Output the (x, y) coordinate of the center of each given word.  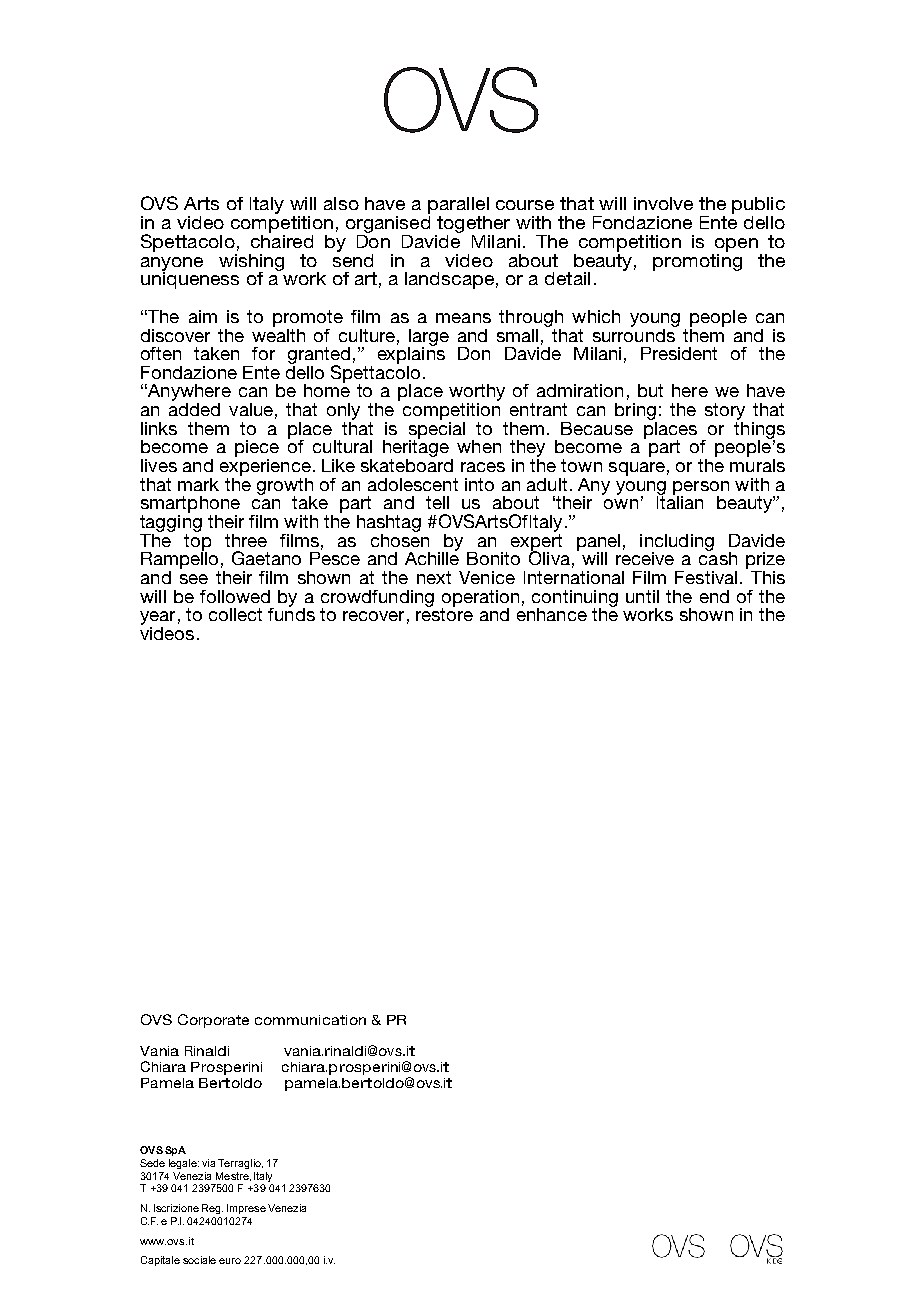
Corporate (213, 1021)
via (208, 1163)
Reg (212, 1209)
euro (230, 1261)
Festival (706, 577)
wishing (251, 263)
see (194, 579)
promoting (697, 261)
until (642, 596)
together (472, 226)
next (434, 577)
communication (310, 1020)
